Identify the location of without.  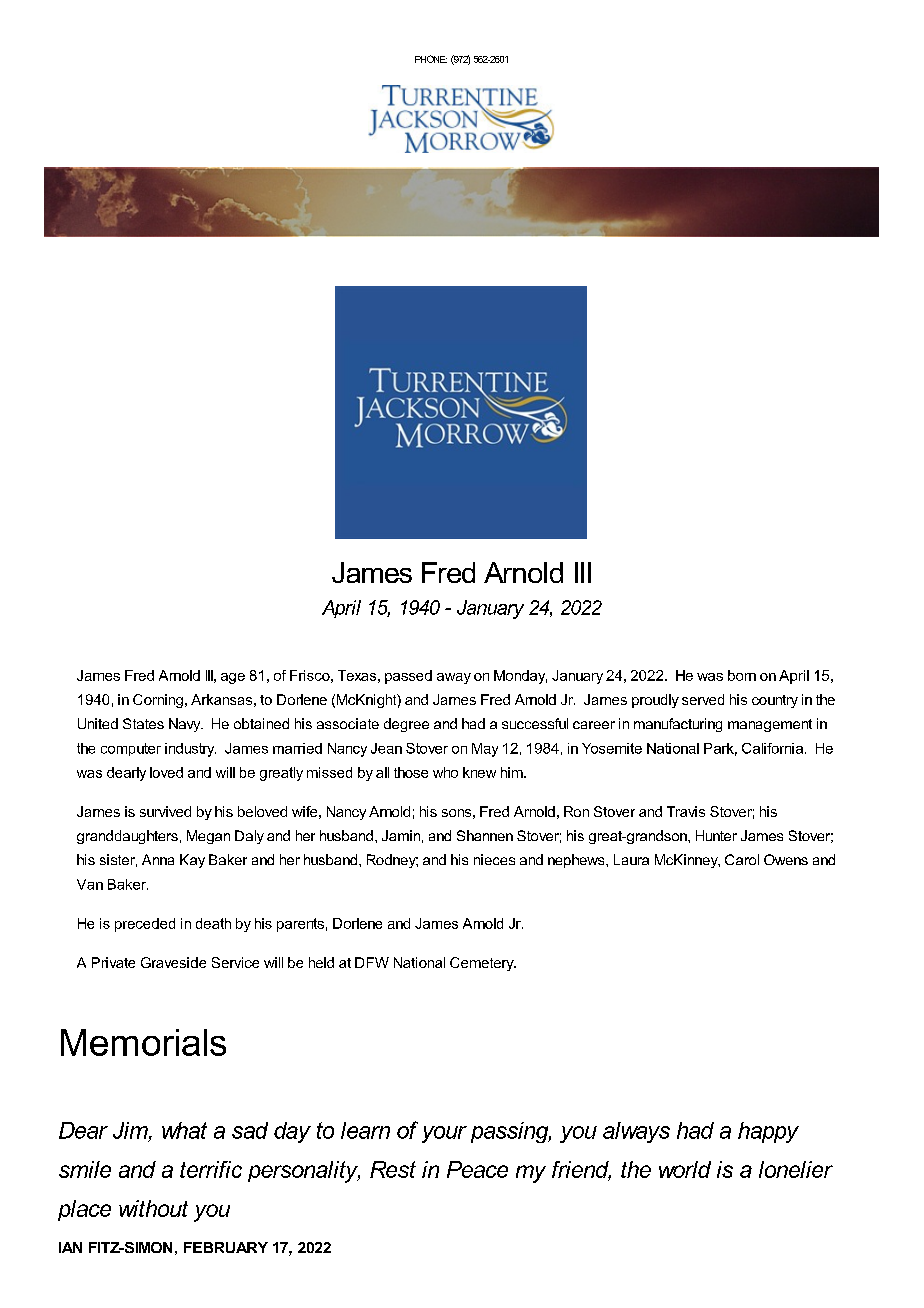
(153, 1208).
